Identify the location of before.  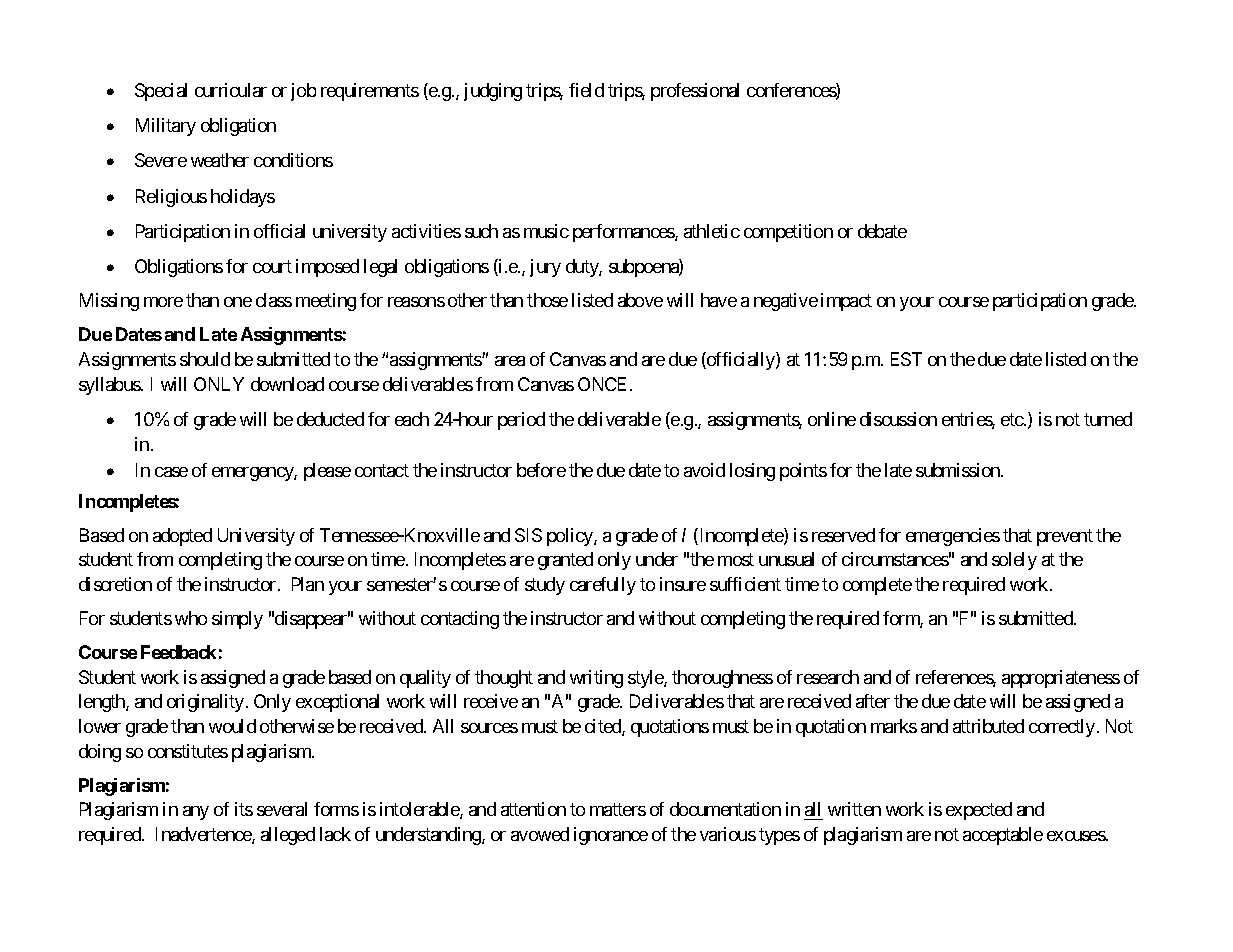
(541, 470).
